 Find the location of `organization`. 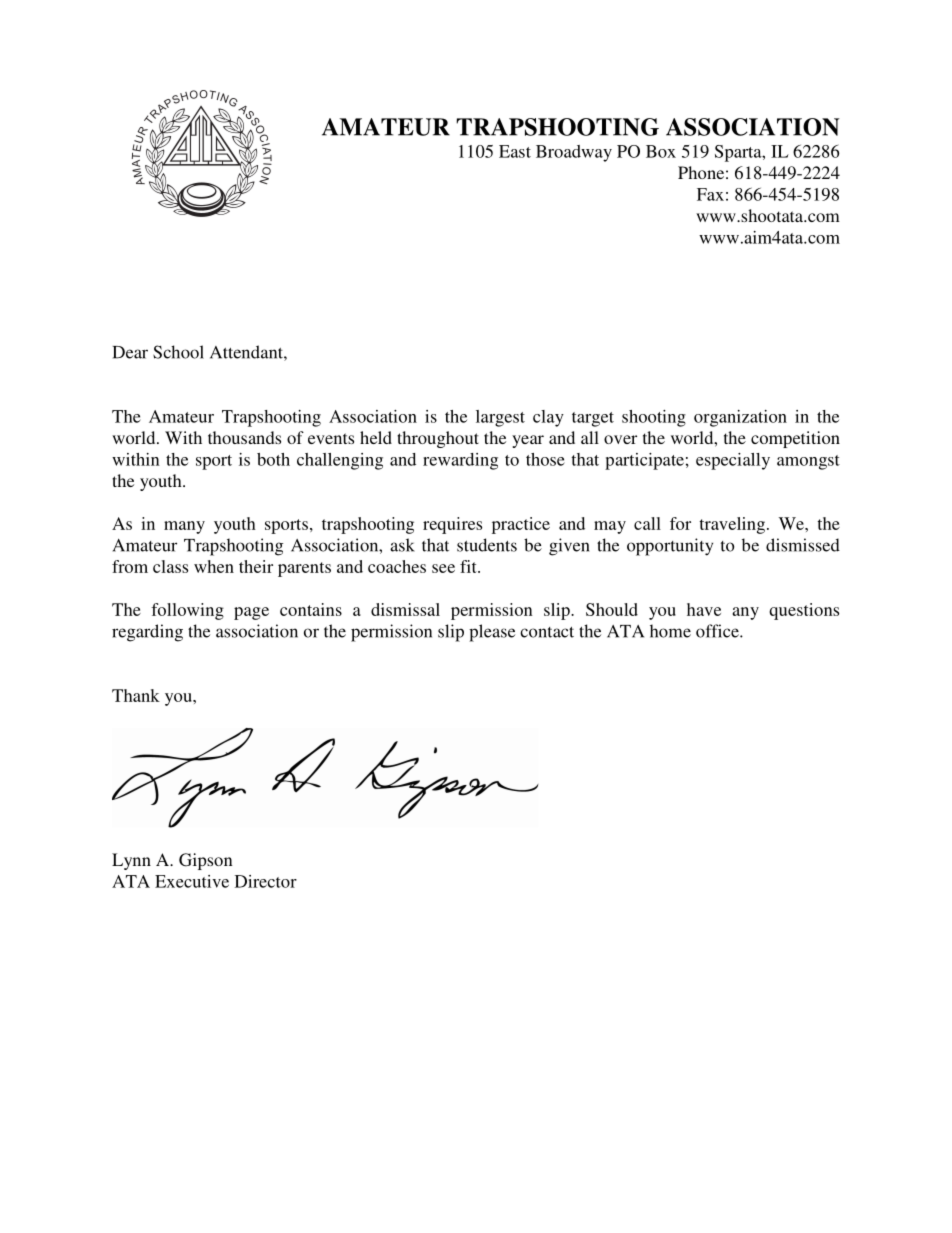

organization is located at coordinates (740, 418).
